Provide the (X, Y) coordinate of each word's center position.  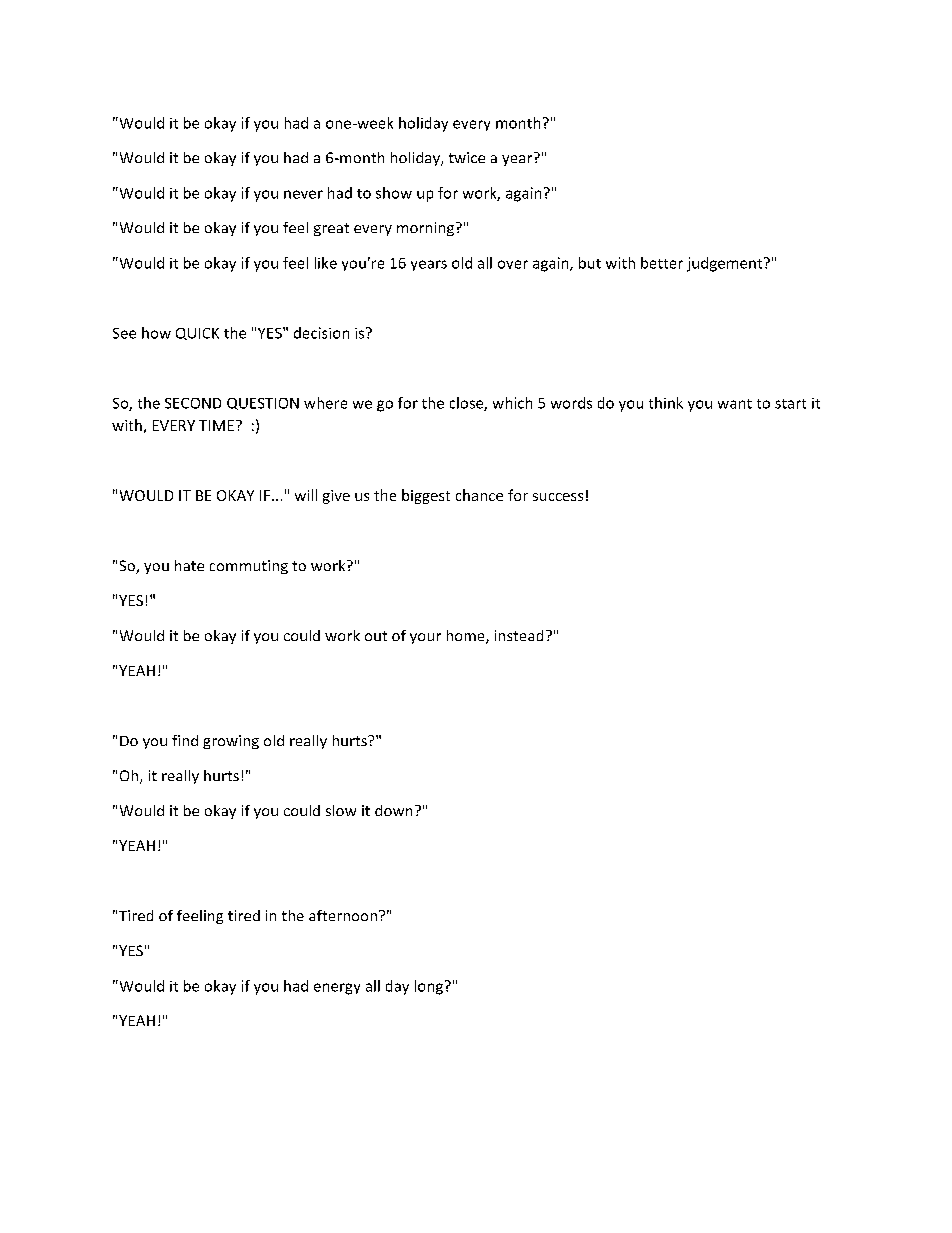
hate (189, 565)
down (393, 810)
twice (467, 157)
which (512, 403)
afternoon (343, 915)
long (429, 987)
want (735, 404)
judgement (726, 264)
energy (337, 989)
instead (519, 635)
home (467, 637)
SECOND (193, 403)
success (558, 497)
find (185, 740)
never (303, 194)
